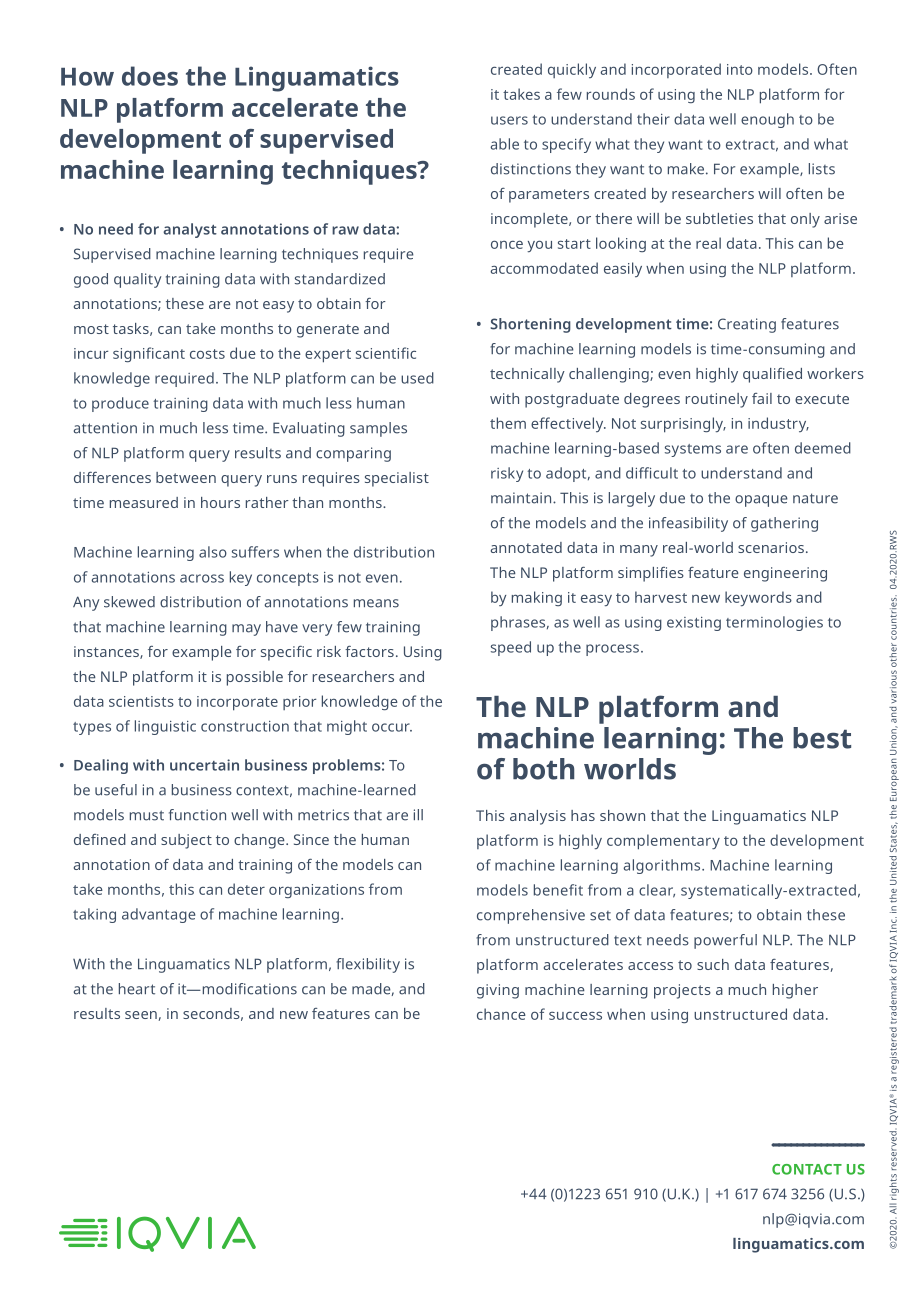 Image resolution: width=924 pixels, height=1308 pixels. Describe the element at coordinates (538, 817) in the image. I see `analysis` at that location.
